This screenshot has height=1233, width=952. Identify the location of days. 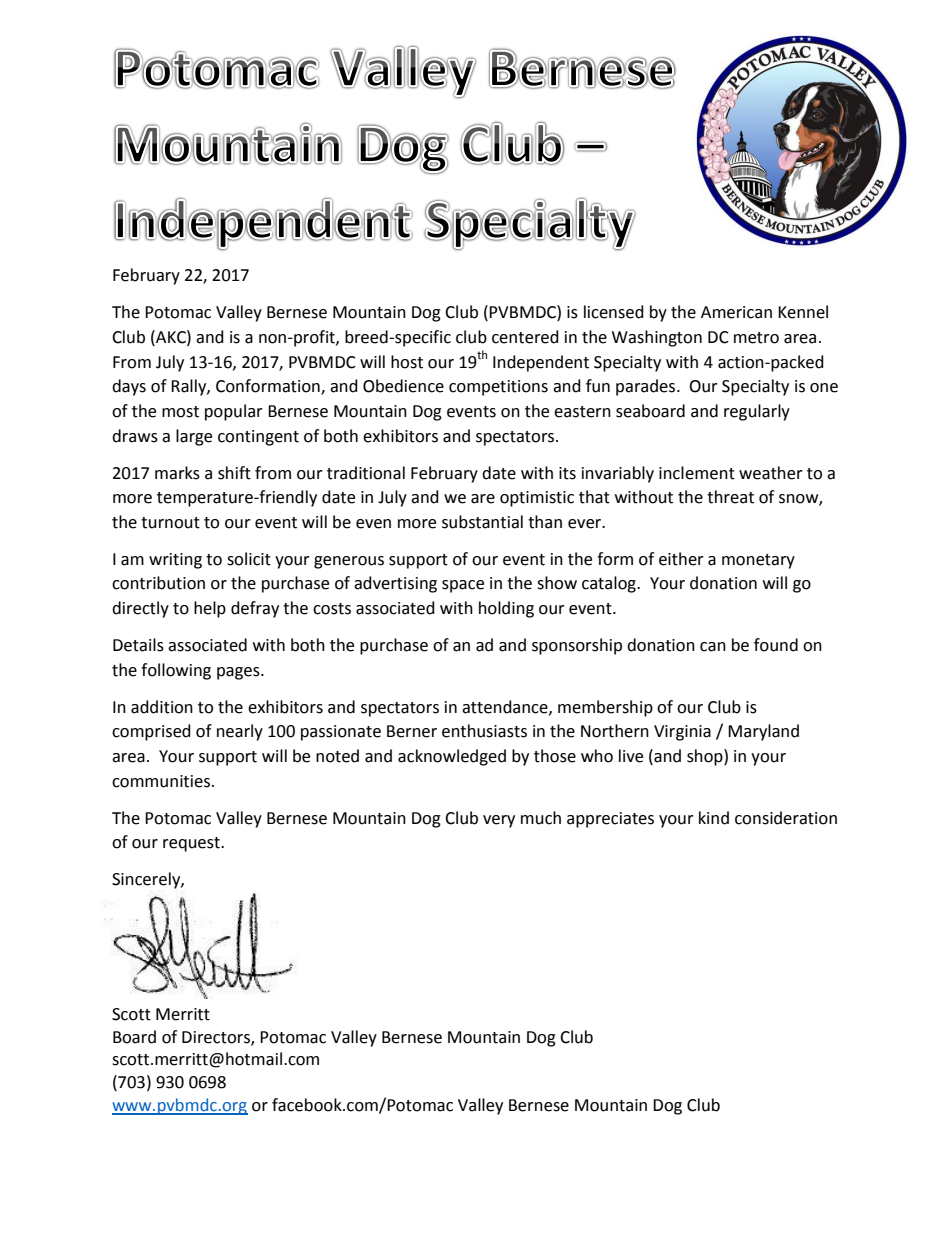
(129, 387).
